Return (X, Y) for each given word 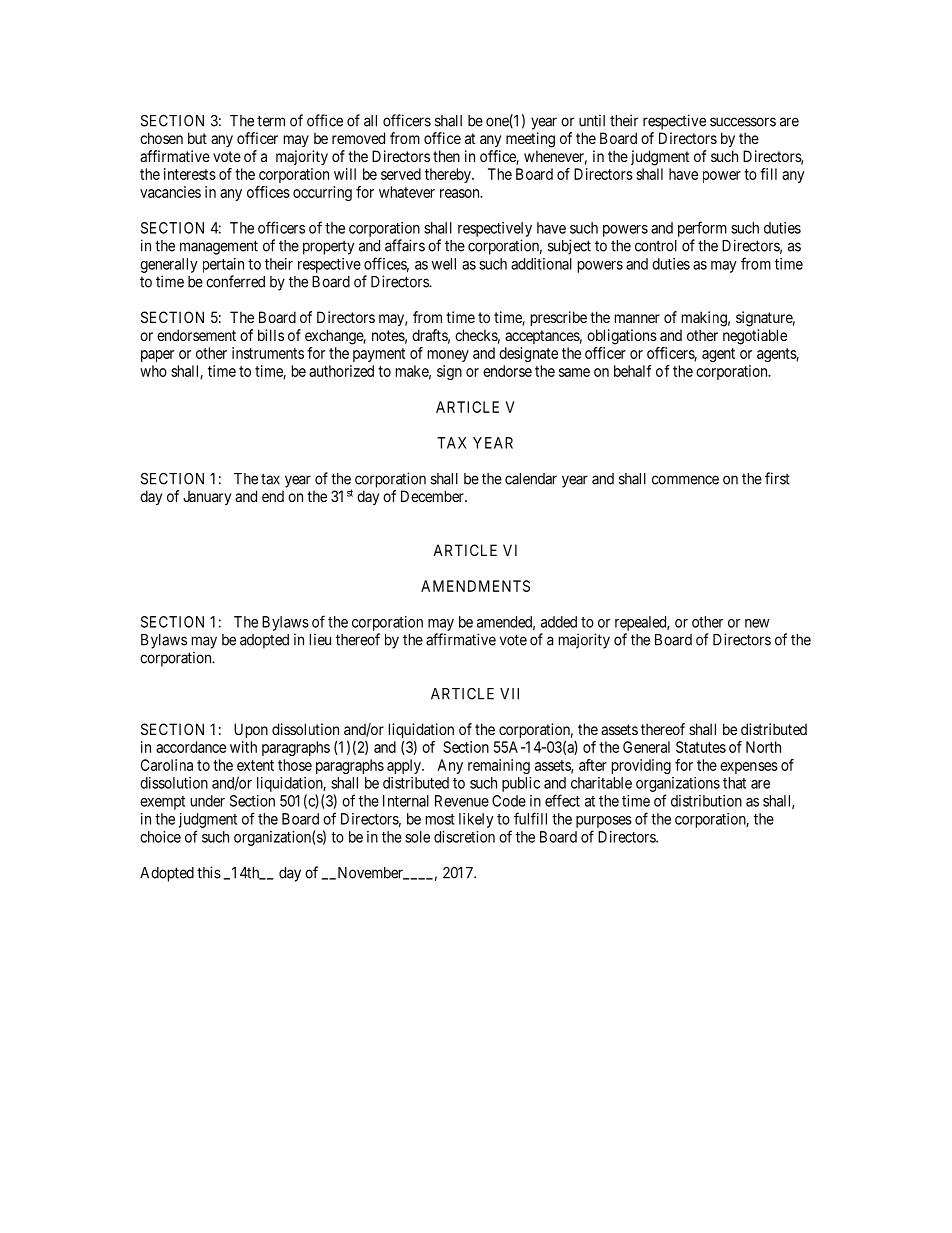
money (448, 356)
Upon (251, 730)
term (271, 121)
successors (743, 122)
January (207, 497)
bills (271, 335)
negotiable (755, 337)
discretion (464, 837)
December (433, 496)
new (757, 623)
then (446, 156)
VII (509, 694)
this (209, 872)
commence (685, 480)
